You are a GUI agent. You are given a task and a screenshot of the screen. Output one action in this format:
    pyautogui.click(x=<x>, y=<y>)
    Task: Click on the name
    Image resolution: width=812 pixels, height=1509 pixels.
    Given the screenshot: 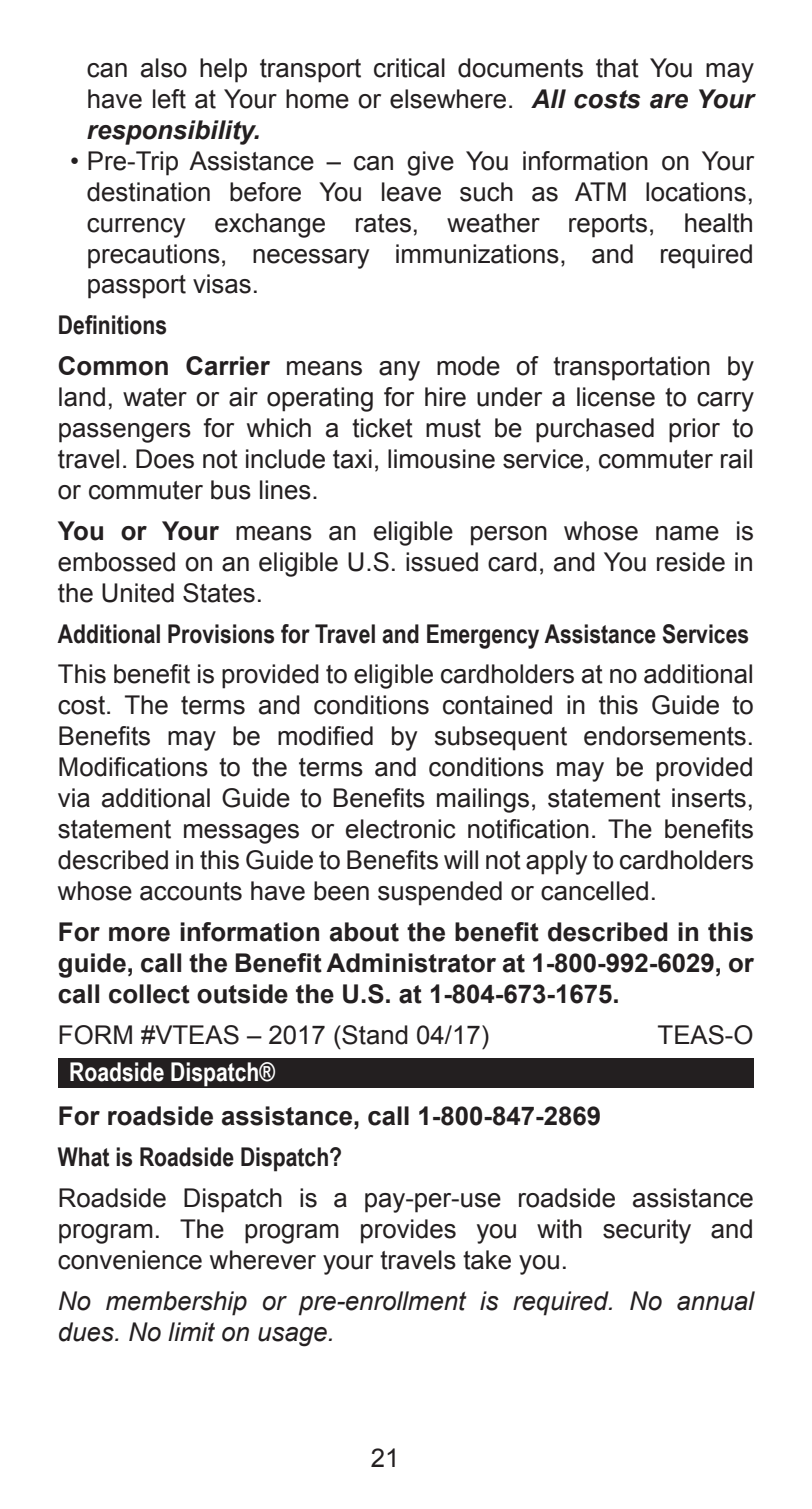 What is the action you would take?
    pyautogui.click(x=687, y=533)
